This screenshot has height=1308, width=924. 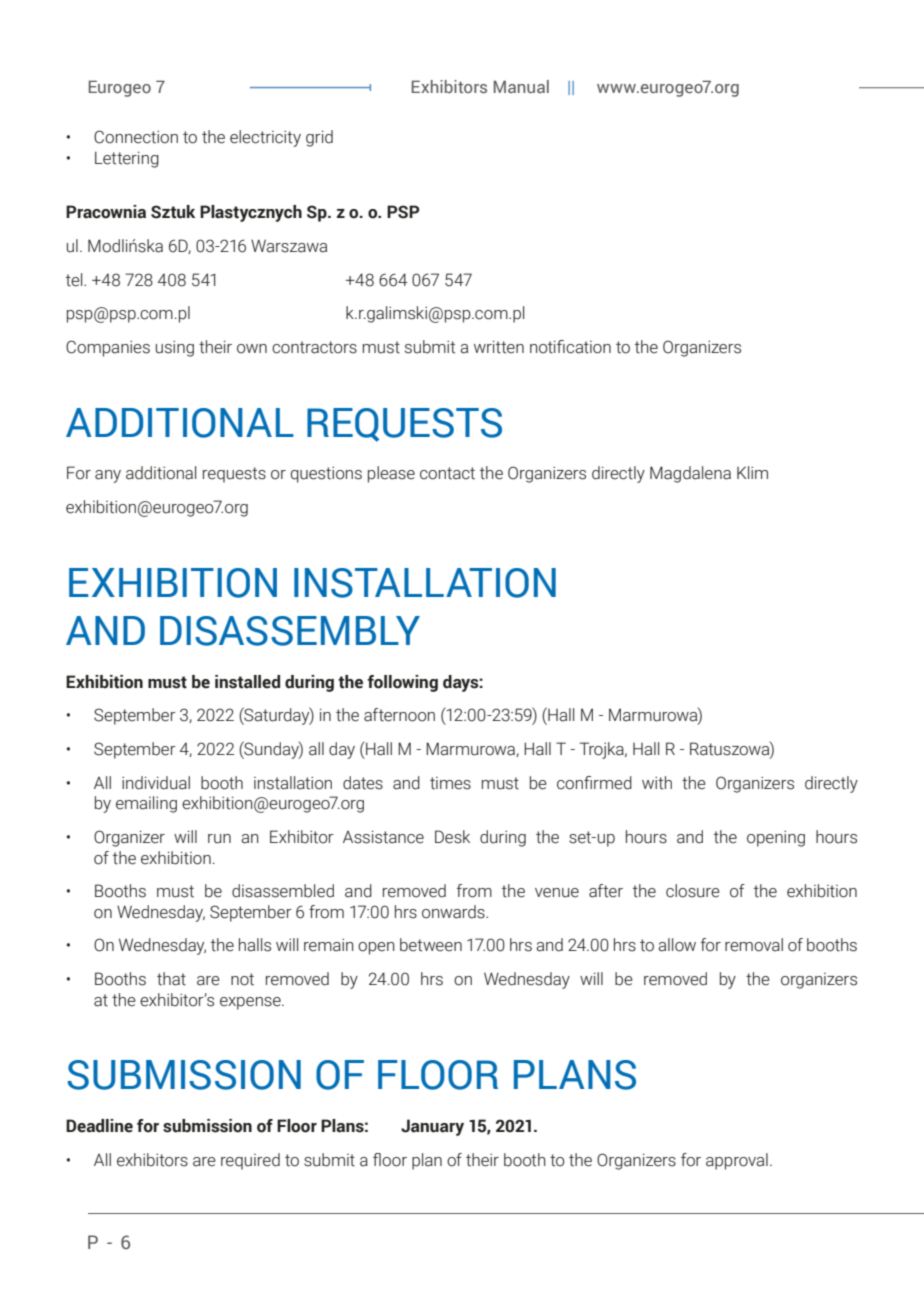 What do you see at coordinates (402, 683) in the screenshot?
I see `following` at bounding box center [402, 683].
